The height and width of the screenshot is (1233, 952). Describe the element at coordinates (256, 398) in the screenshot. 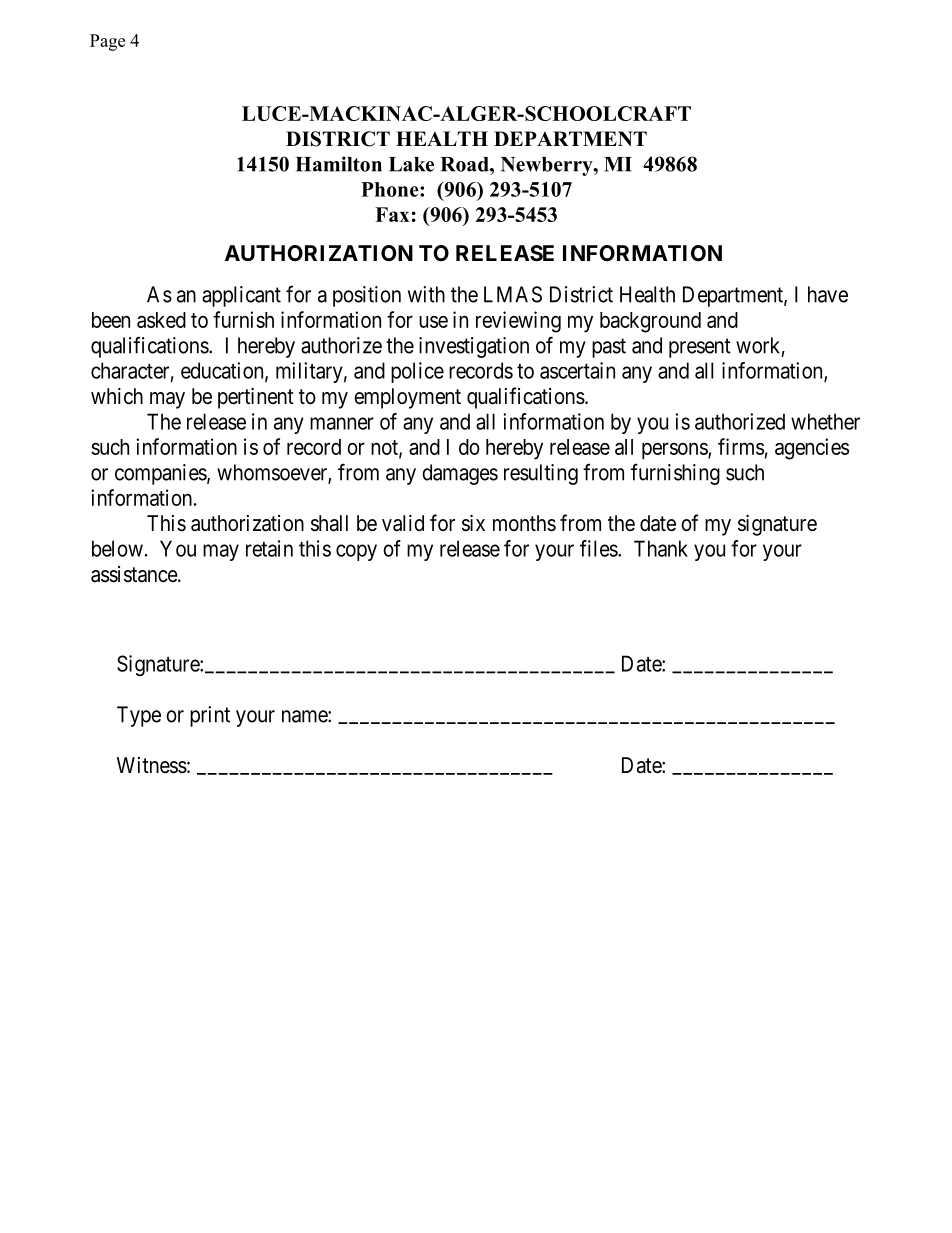

I see `pertinent` at that location.
